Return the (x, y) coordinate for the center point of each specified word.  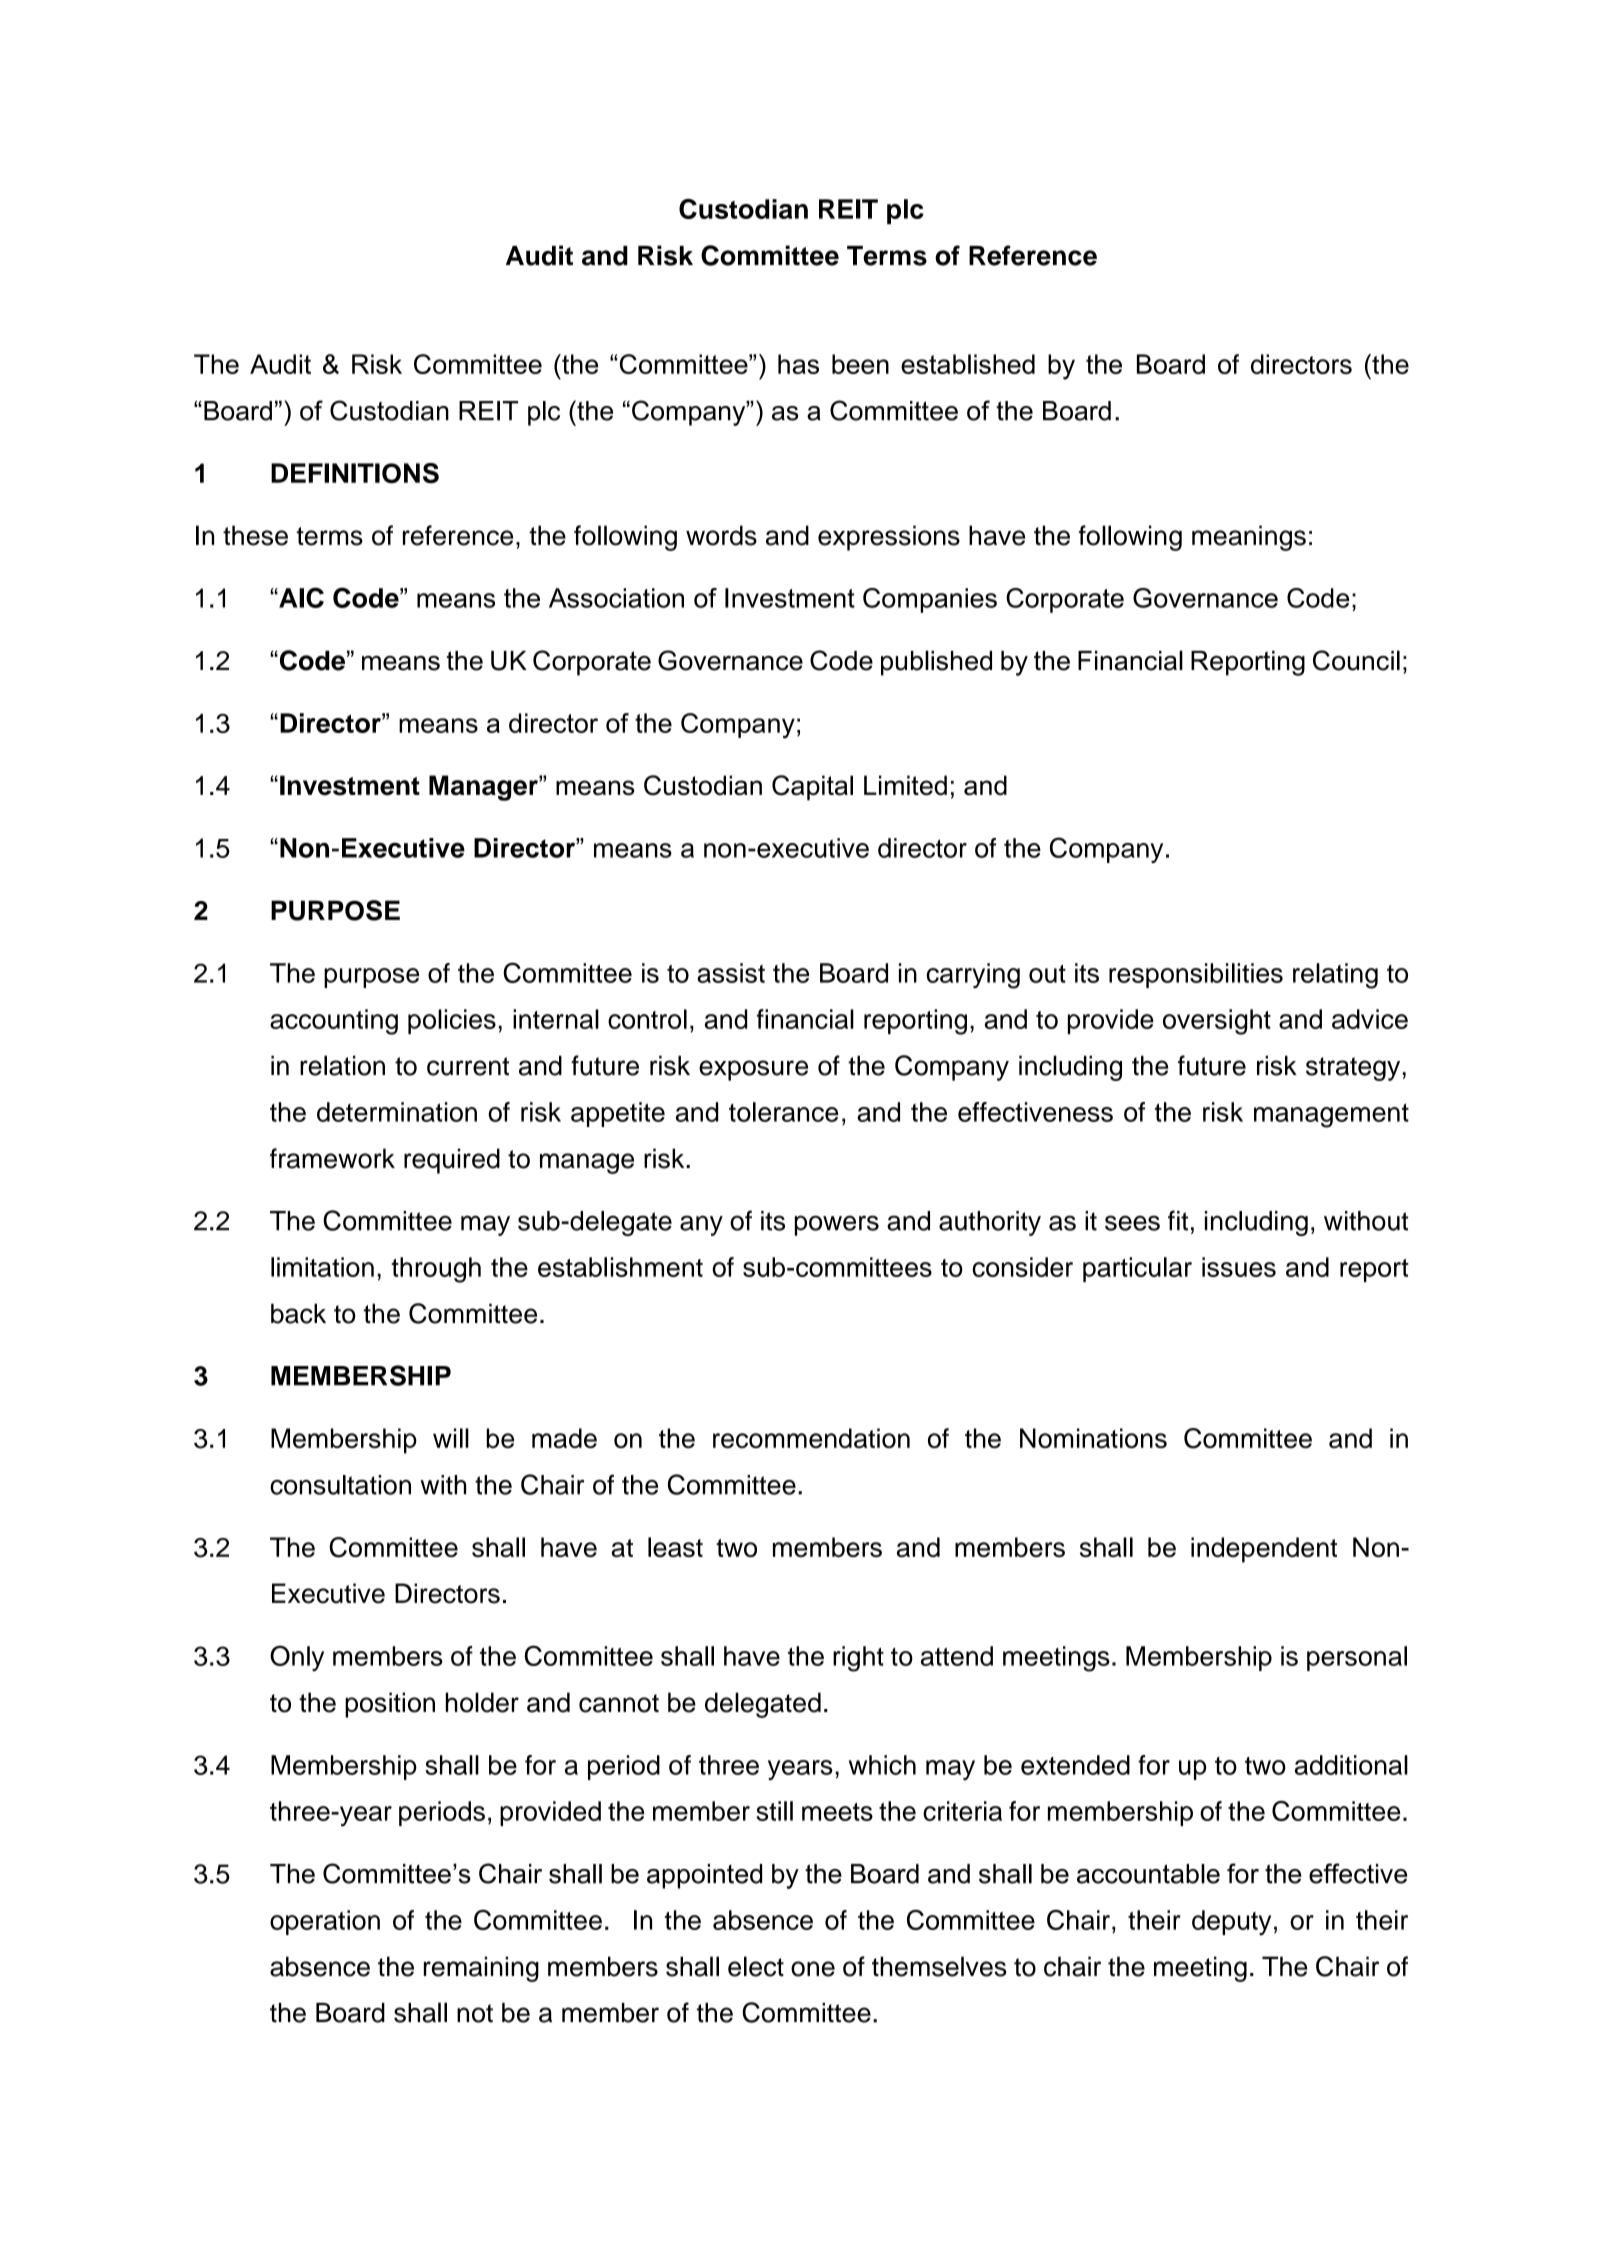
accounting (334, 1022)
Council (1356, 660)
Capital (812, 787)
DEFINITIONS (355, 473)
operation (325, 1922)
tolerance (783, 1112)
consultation (340, 1485)
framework (332, 1158)
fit (1178, 1220)
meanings (1249, 538)
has (798, 364)
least (675, 1547)
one (813, 1969)
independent (1264, 1550)
